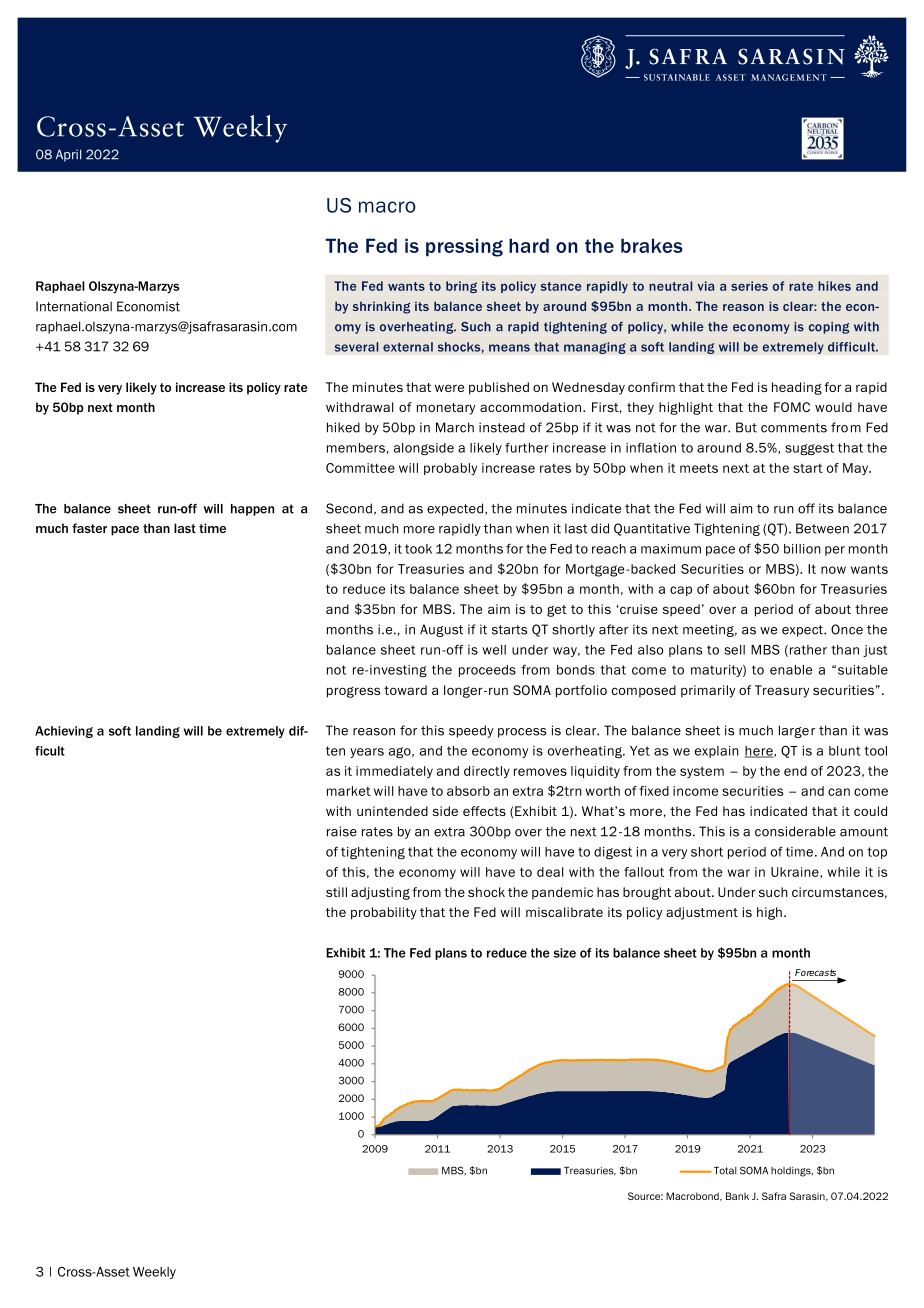 This screenshot has height=1308, width=924. Describe the element at coordinates (652, 245) in the screenshot. I see `brakes` at that location.
